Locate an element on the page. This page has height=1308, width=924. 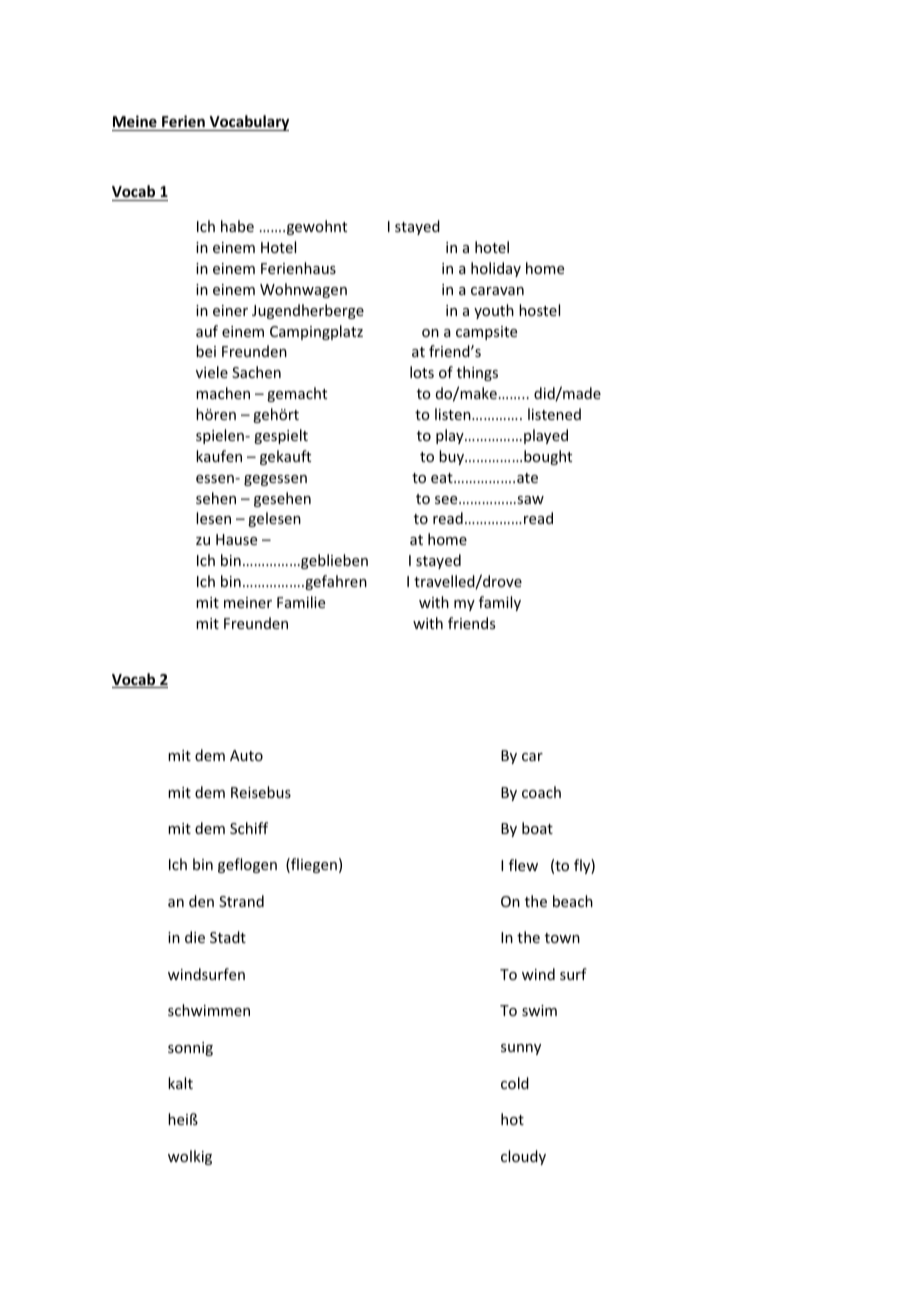
cloudy is located at coordinates (523, 1157).
